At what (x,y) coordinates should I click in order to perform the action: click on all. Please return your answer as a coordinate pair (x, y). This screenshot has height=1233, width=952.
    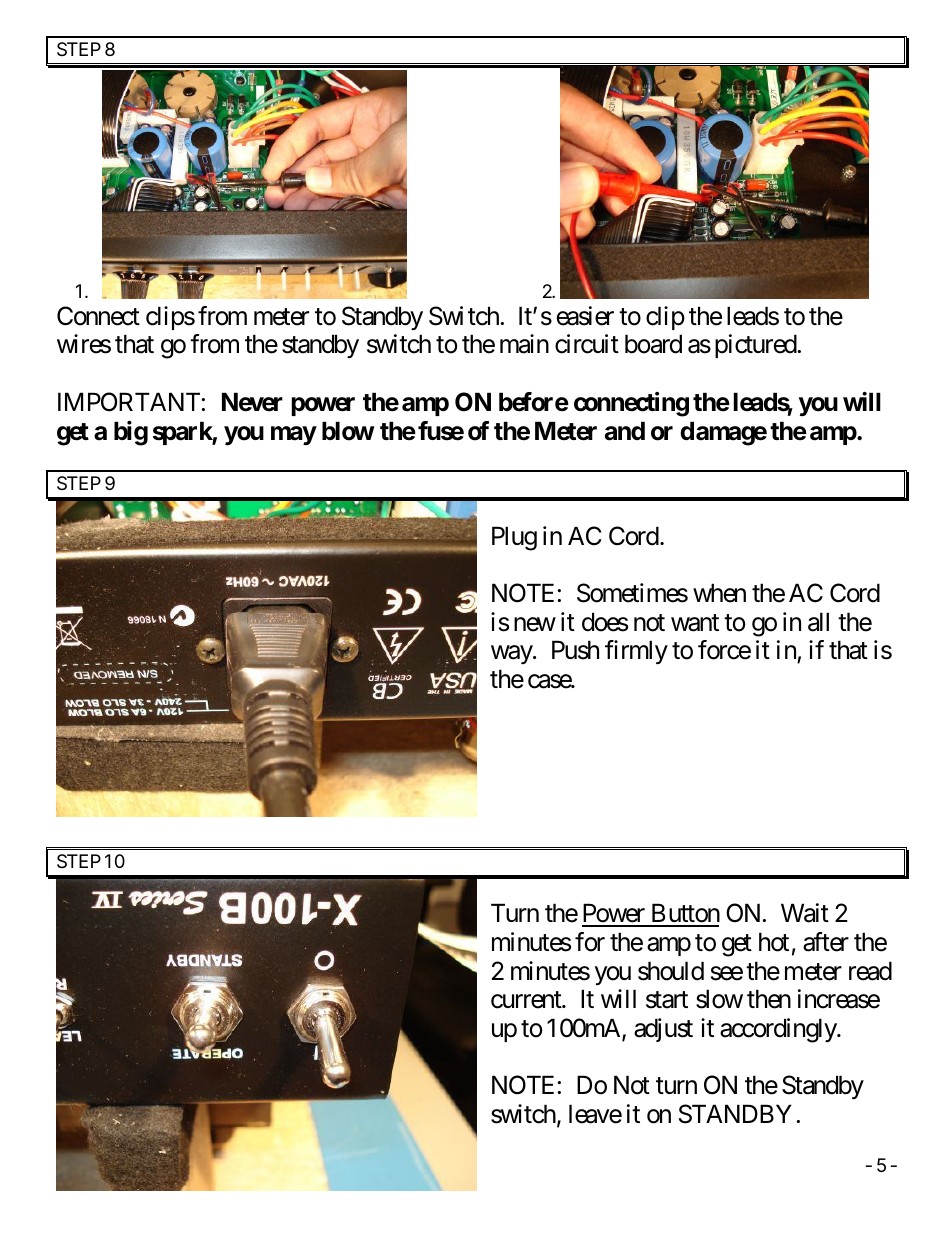
    Looking at the image, I should click on (818, 622).
